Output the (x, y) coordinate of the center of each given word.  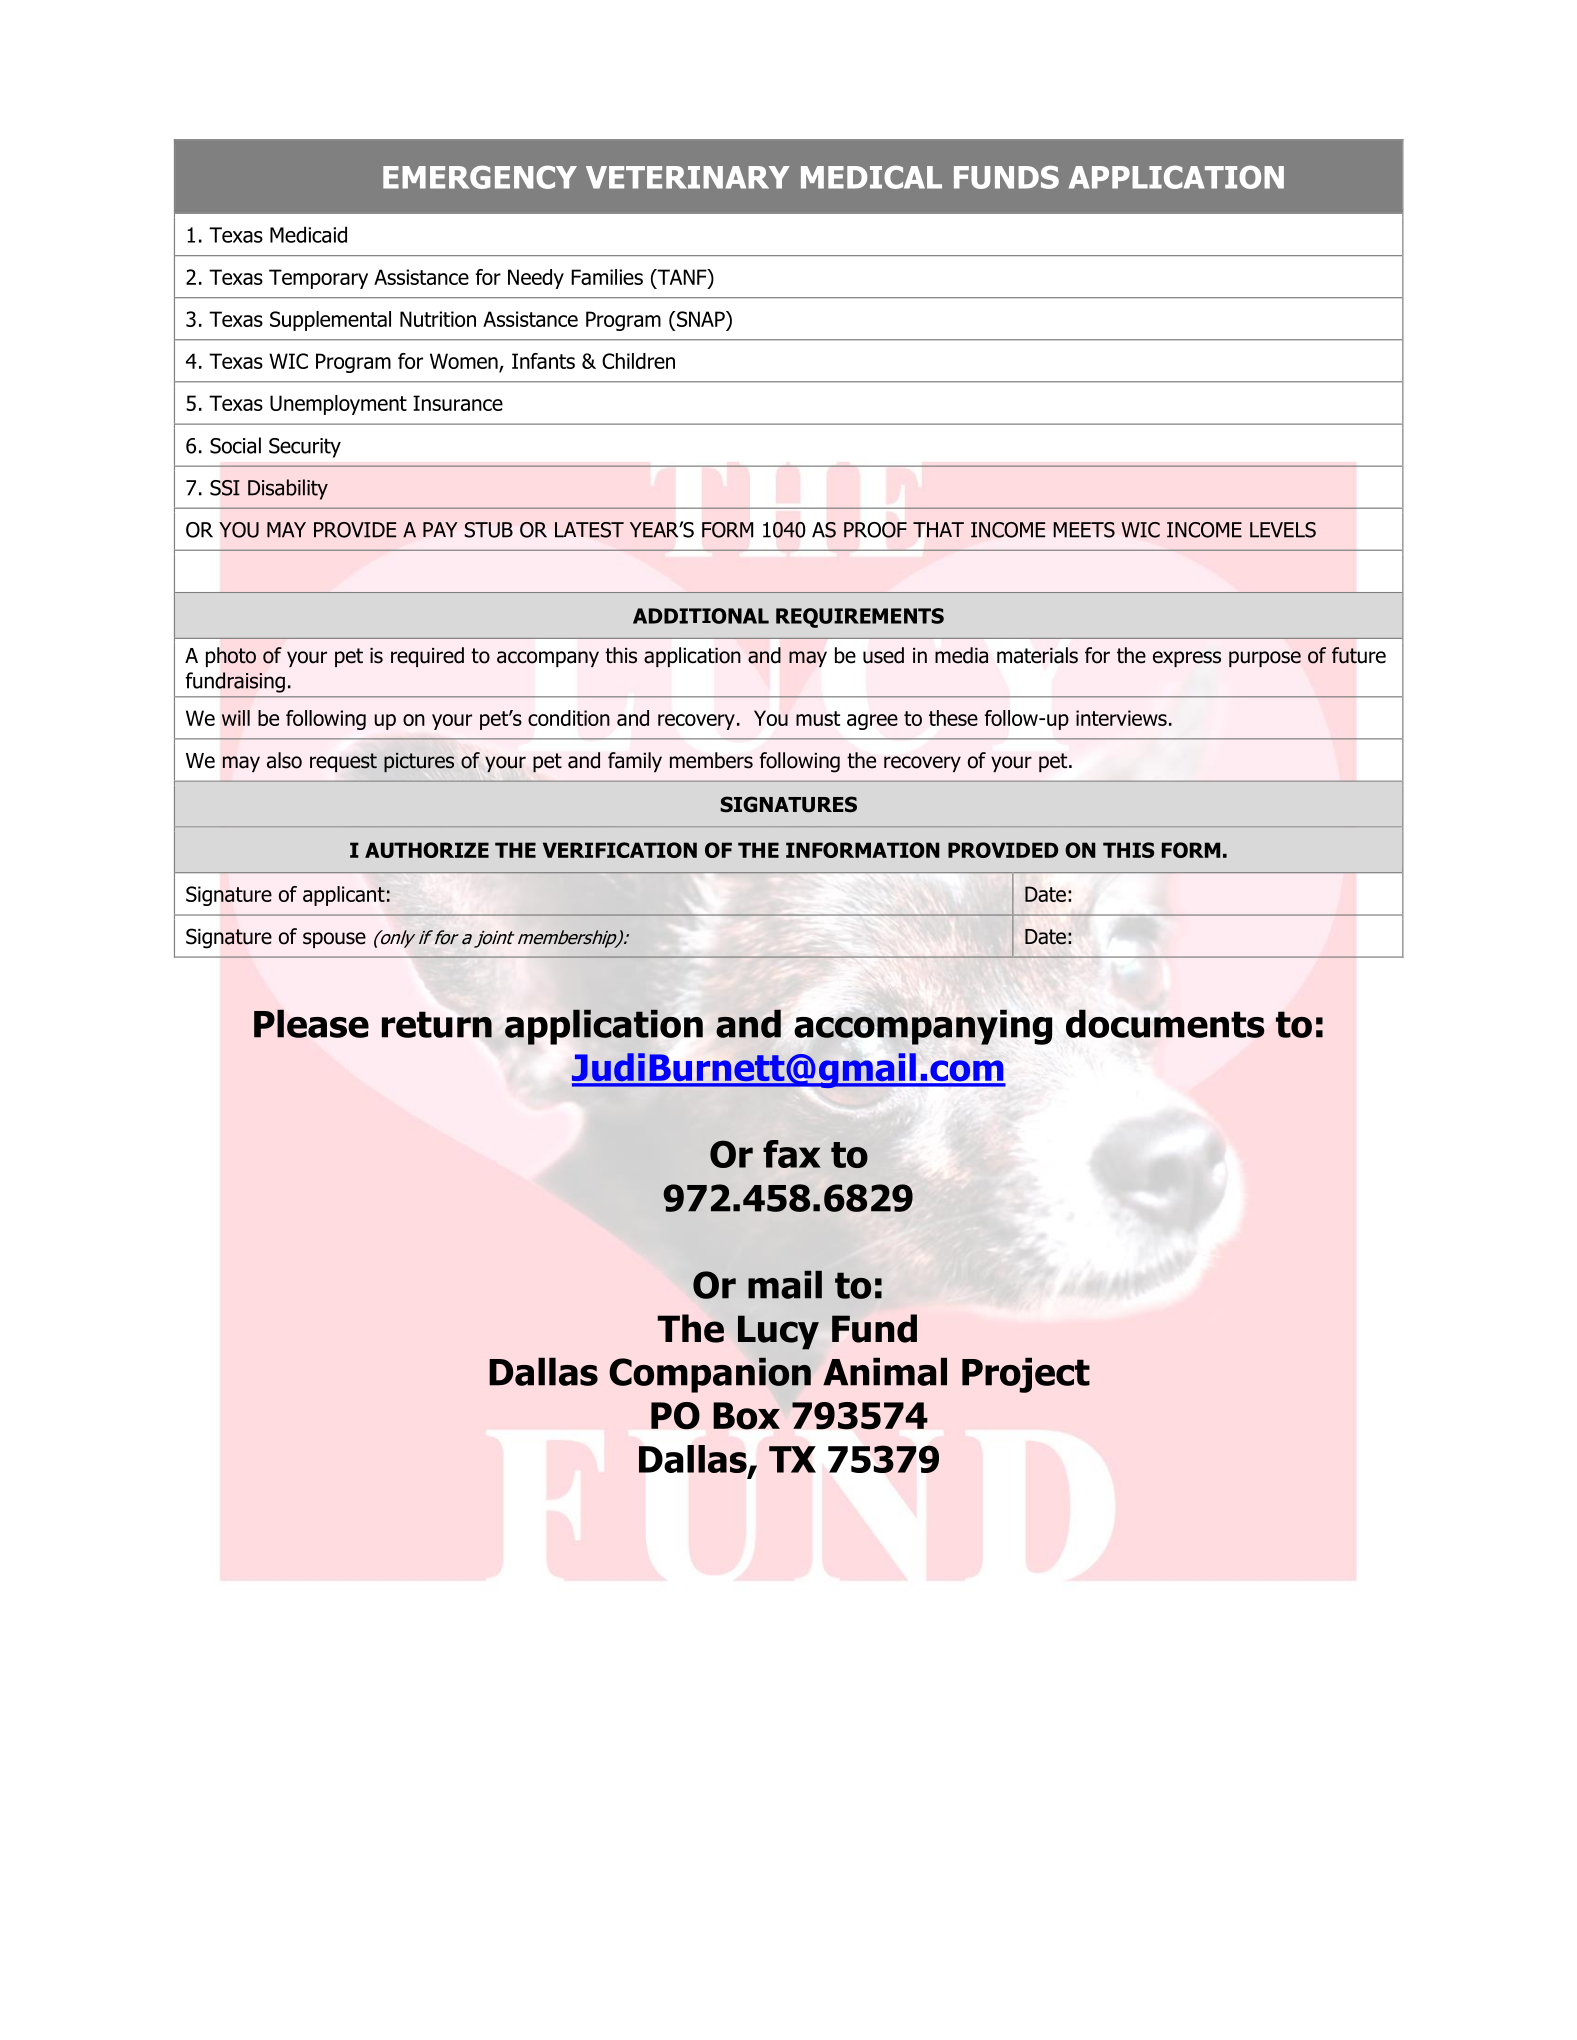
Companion (710, 1375)
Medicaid (308, 234)
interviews (1121, 718)
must (818, 718)
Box (746, 1416)
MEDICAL (871, 177)
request (343, 762)
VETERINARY (688, 177)
